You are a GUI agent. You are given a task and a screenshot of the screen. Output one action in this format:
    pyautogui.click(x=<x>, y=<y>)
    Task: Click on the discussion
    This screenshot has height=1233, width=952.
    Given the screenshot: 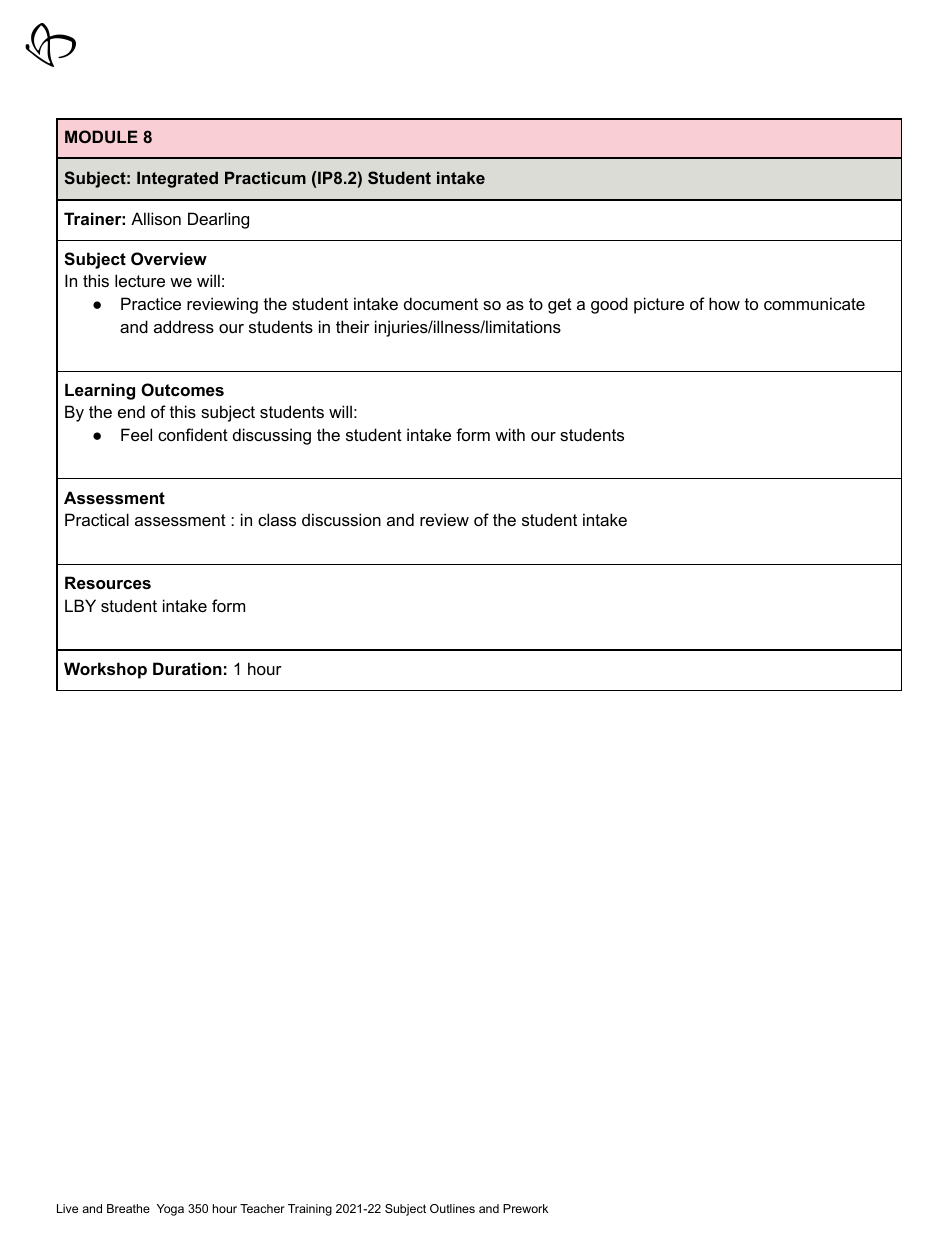 What is the action you would take?
    pyautogui.click(x=341, y=519)
